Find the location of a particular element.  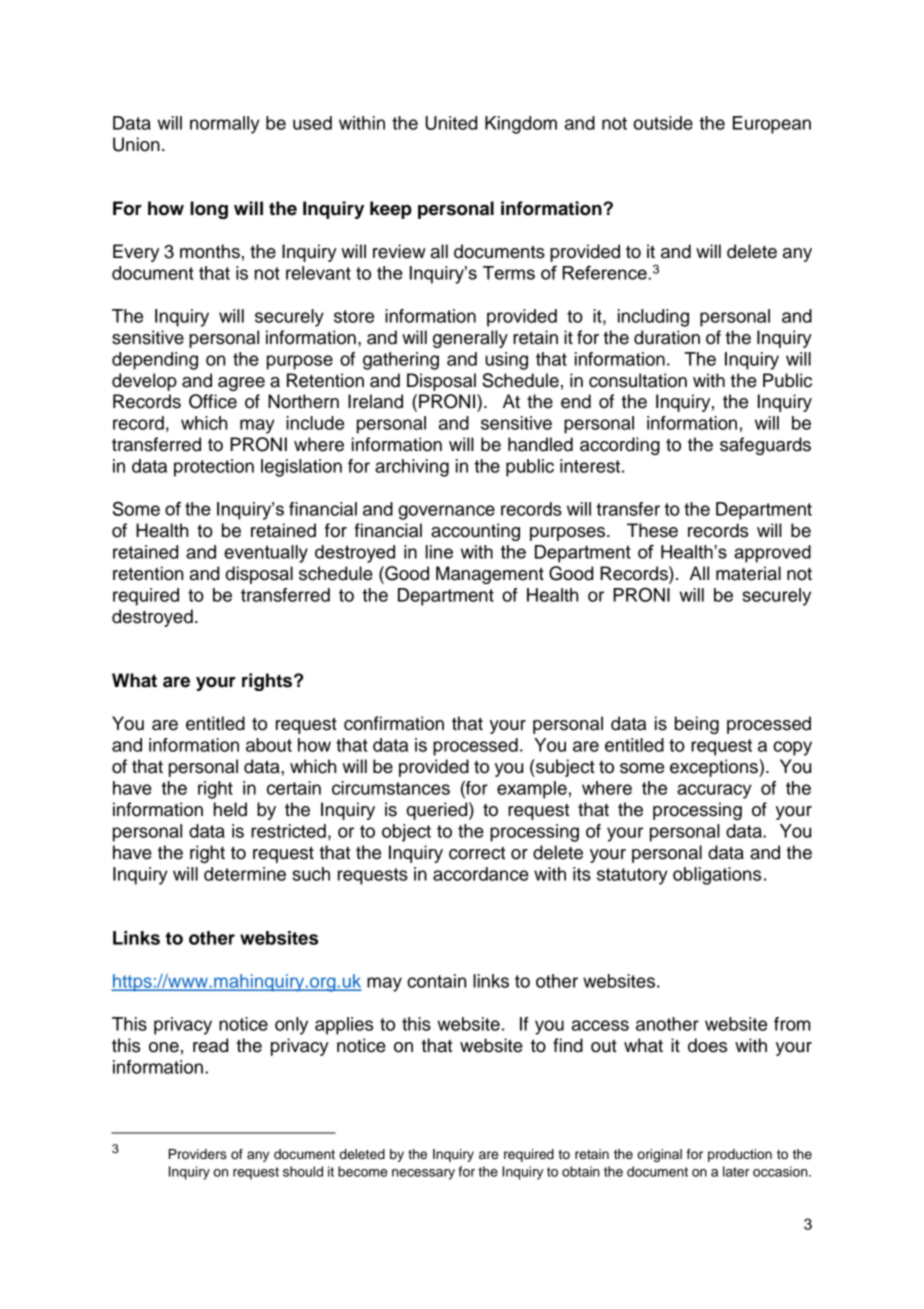

necessary is located at coordinates (423, 1174).
